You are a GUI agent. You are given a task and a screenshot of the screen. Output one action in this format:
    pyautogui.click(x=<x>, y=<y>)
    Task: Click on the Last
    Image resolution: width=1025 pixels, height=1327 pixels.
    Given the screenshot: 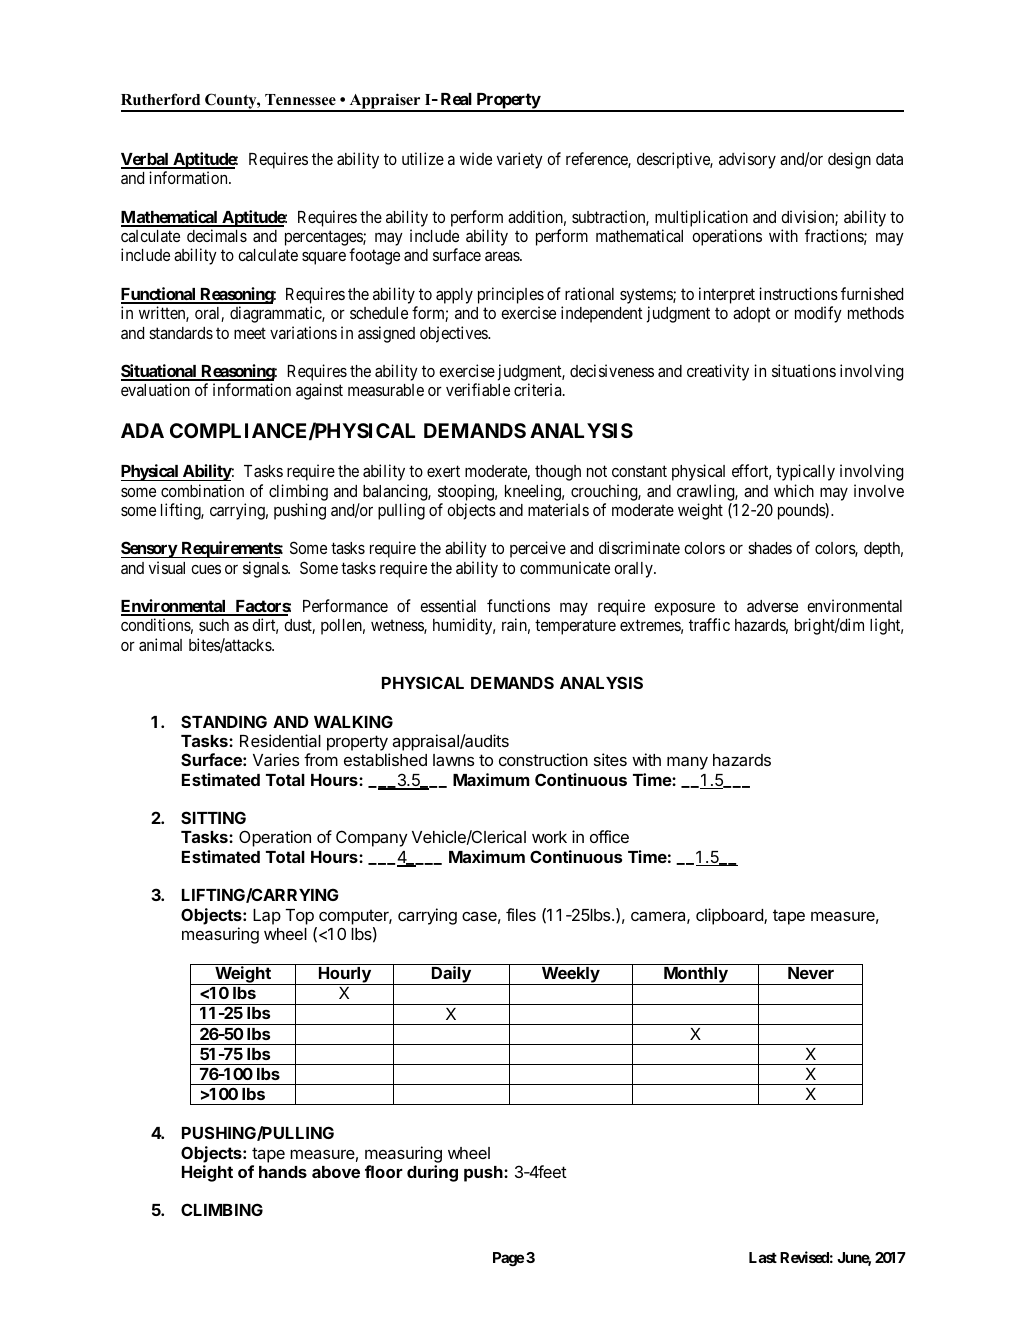 What is the action you would take?
    pyautogui.click(x=763, y=1257)
